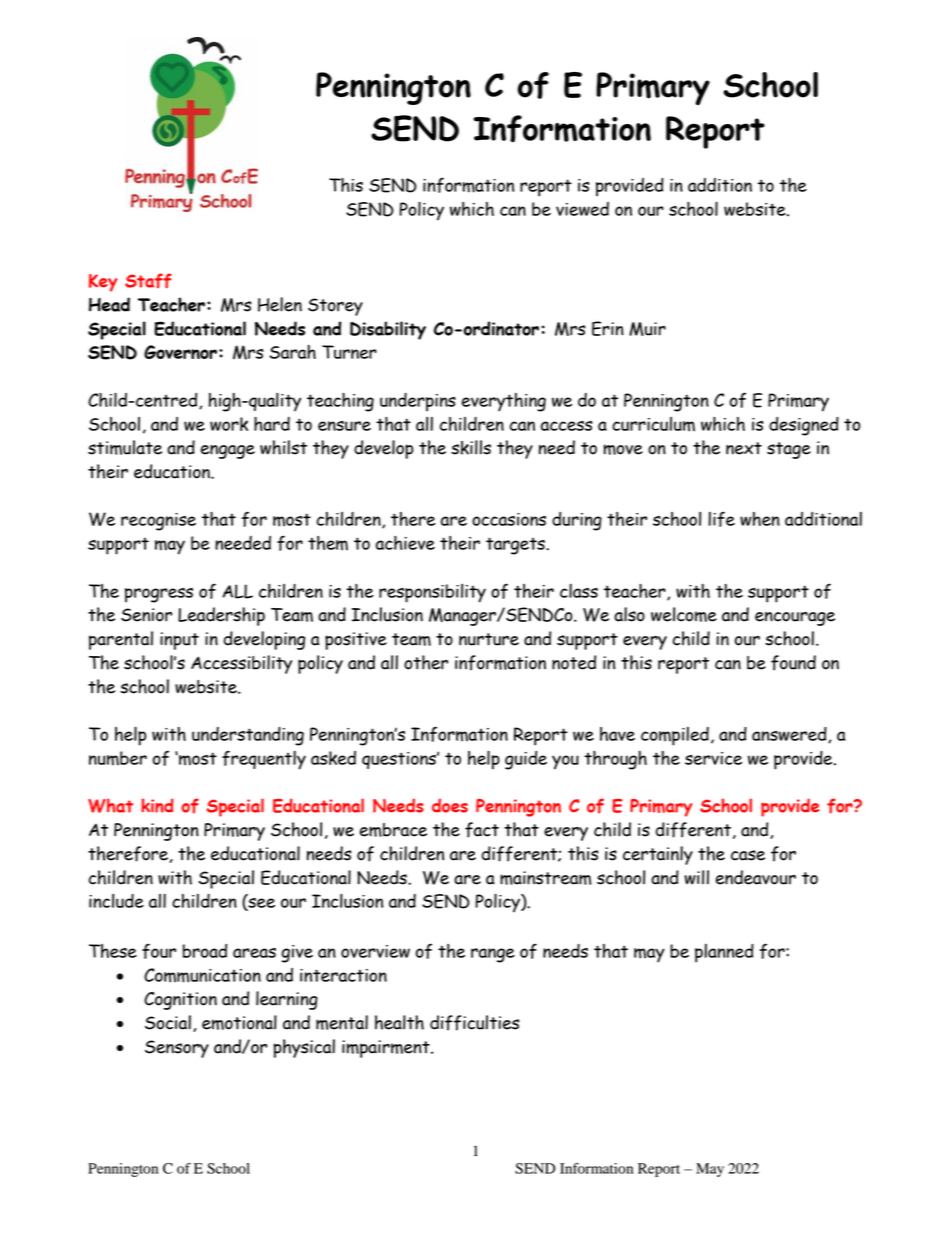 The height and width of the screenshot is (1233, 952). I want to click on number, so click(118, 758).
